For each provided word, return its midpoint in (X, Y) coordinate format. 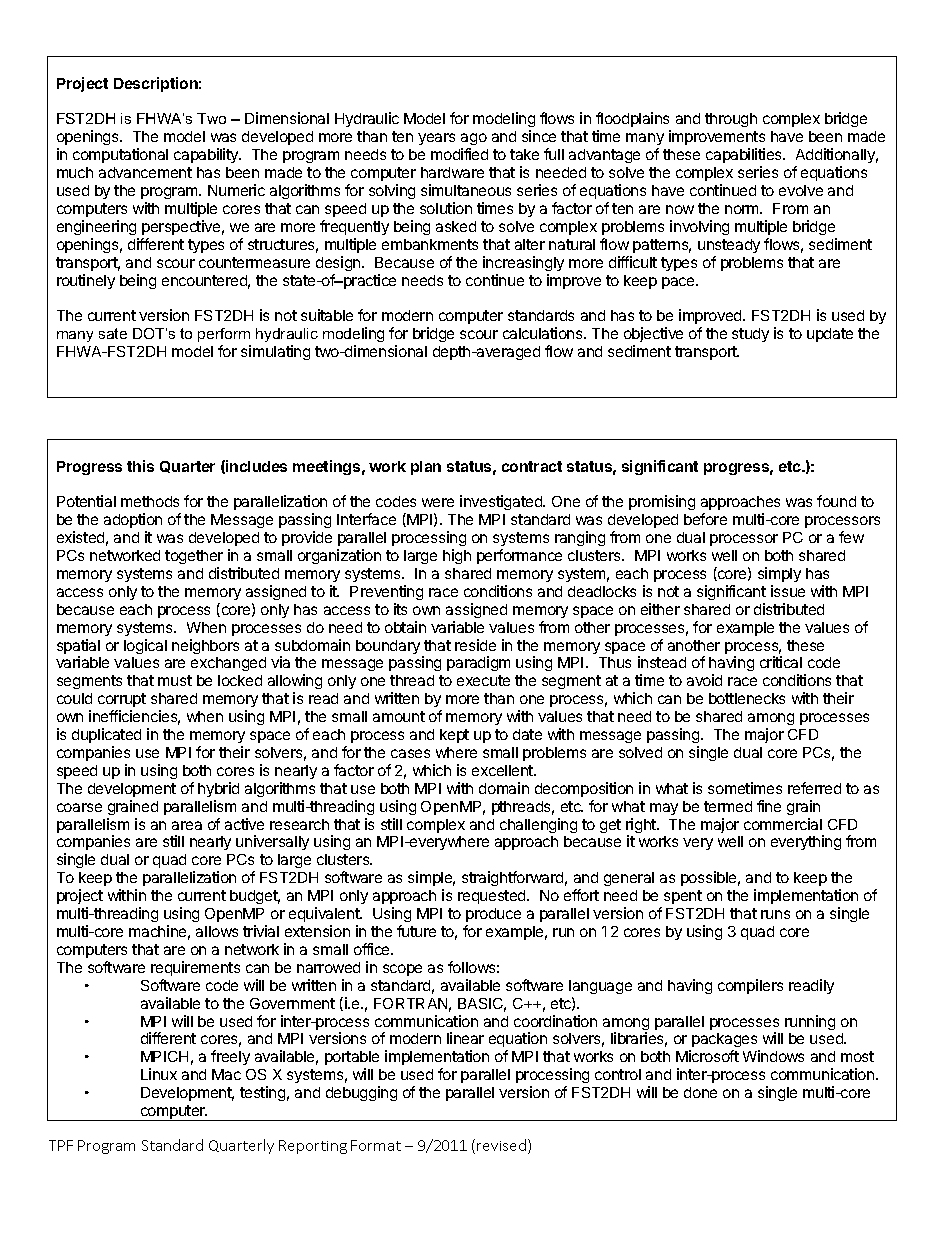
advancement (145, 172)
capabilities (745, 155)
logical (145, 646)
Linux (159, 1074)
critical (781, 662)
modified (459, 154)
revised (501, 1145)
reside (475, 645)
